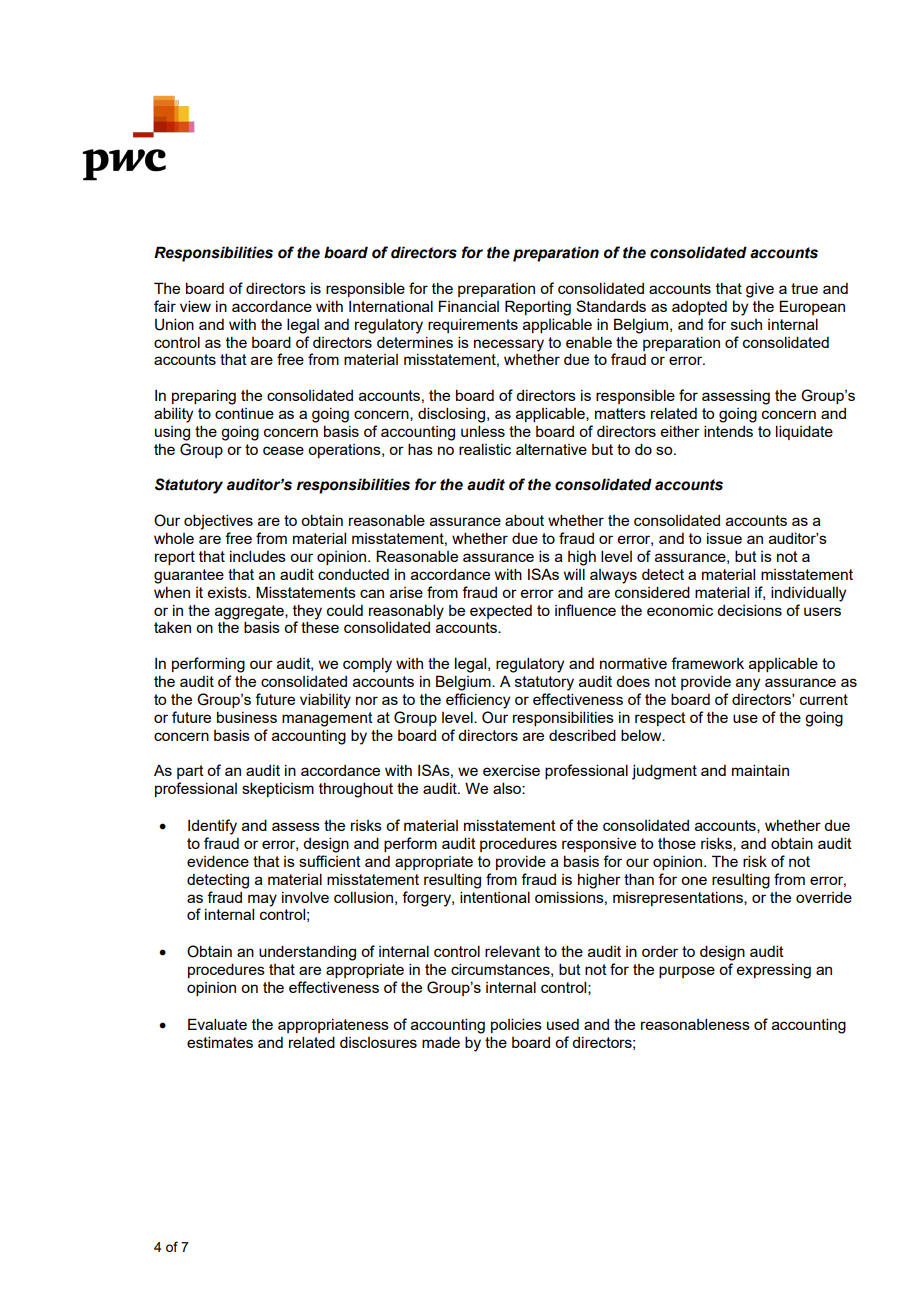 Image resolution: width=924 pixels, height=1308 pixels. What do you see at coordinates (516, 1025) in the document?
I see `policies` at bounding box center [516, 1025].
